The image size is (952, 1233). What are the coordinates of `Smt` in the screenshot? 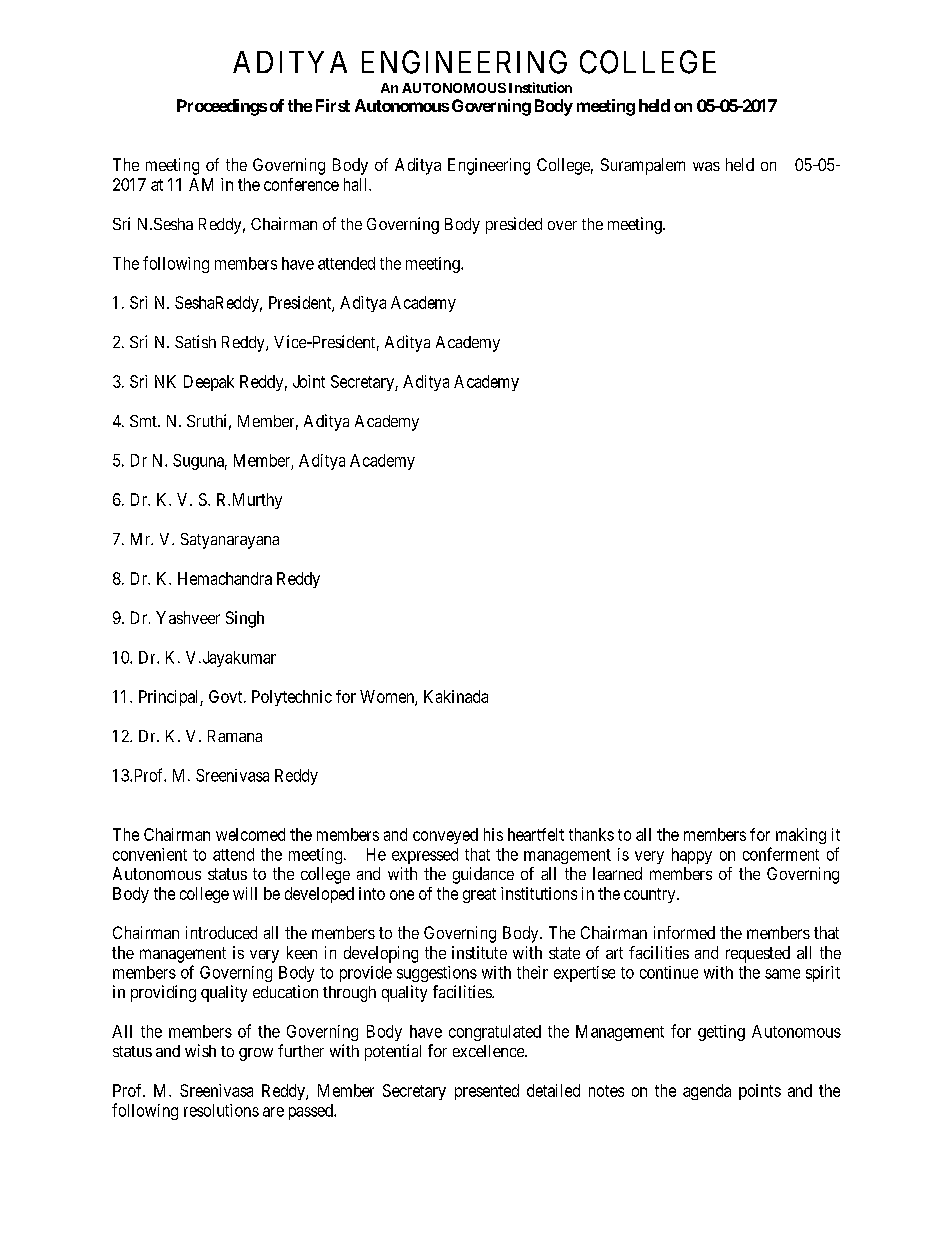 It's located at (144, 421).
